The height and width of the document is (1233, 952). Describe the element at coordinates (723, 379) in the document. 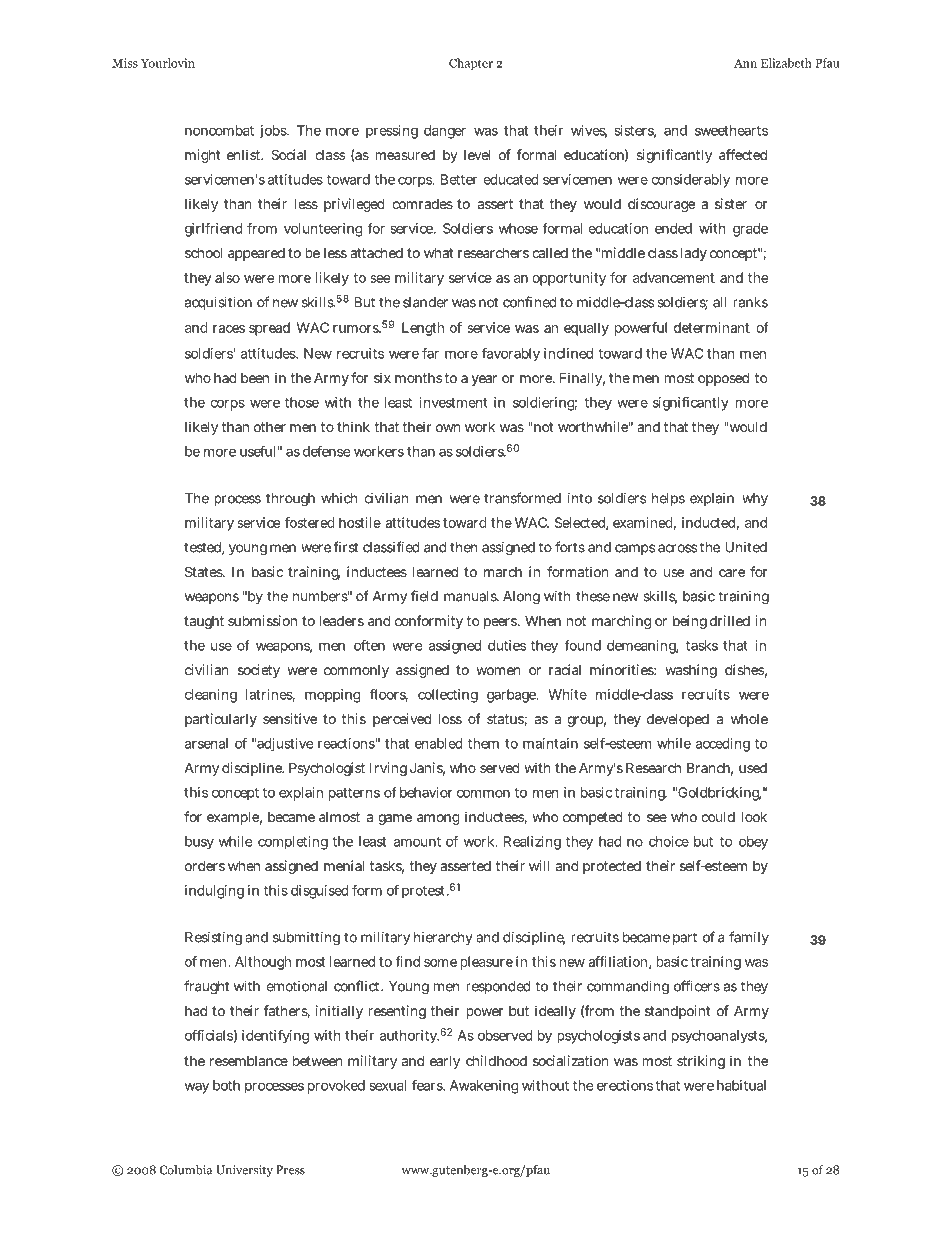

I see `opposed` at that location.
